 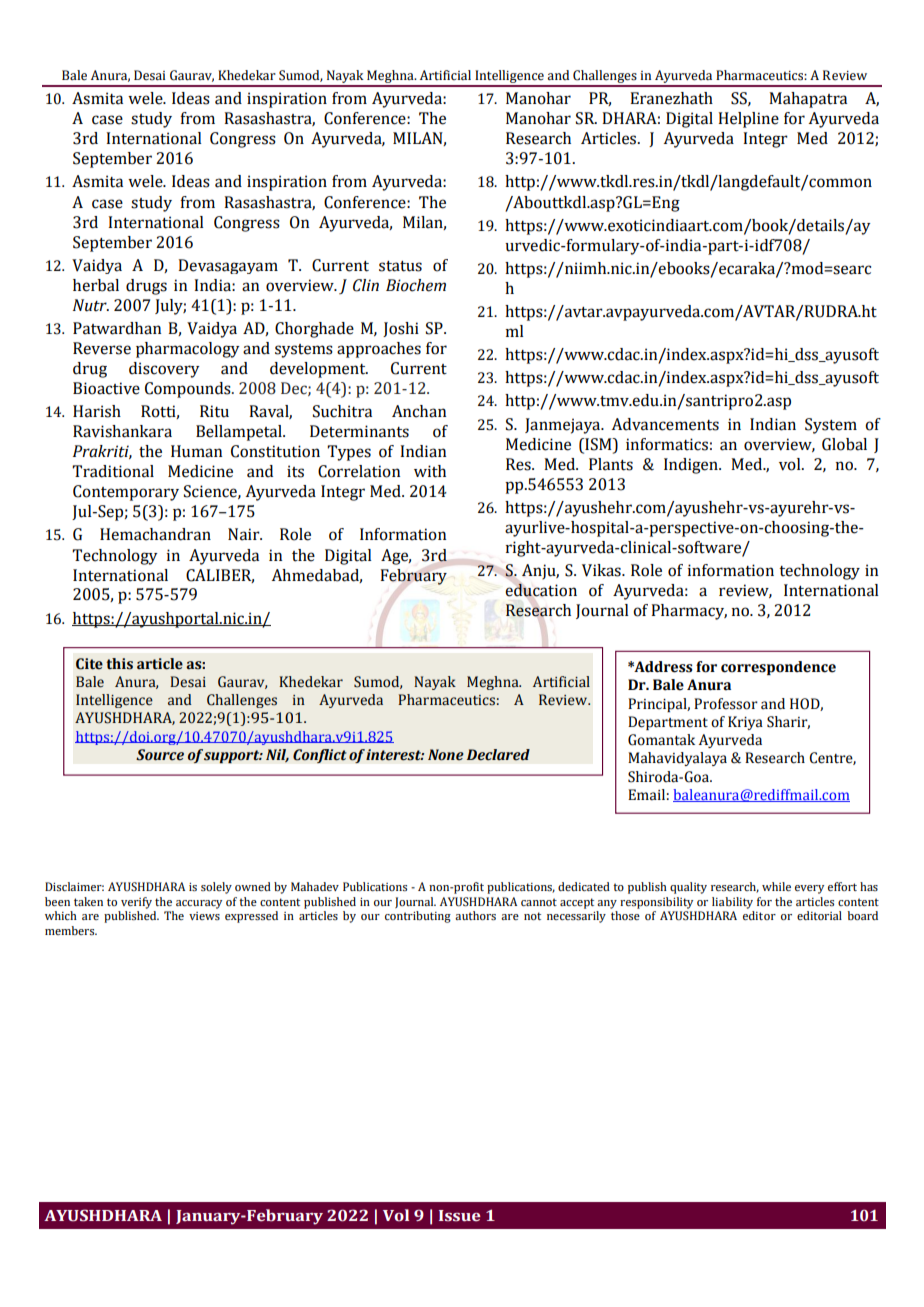 What do you see at coordinates (430, 471) in the screenshot?
I see `with` at bounding box center [430, 471].
